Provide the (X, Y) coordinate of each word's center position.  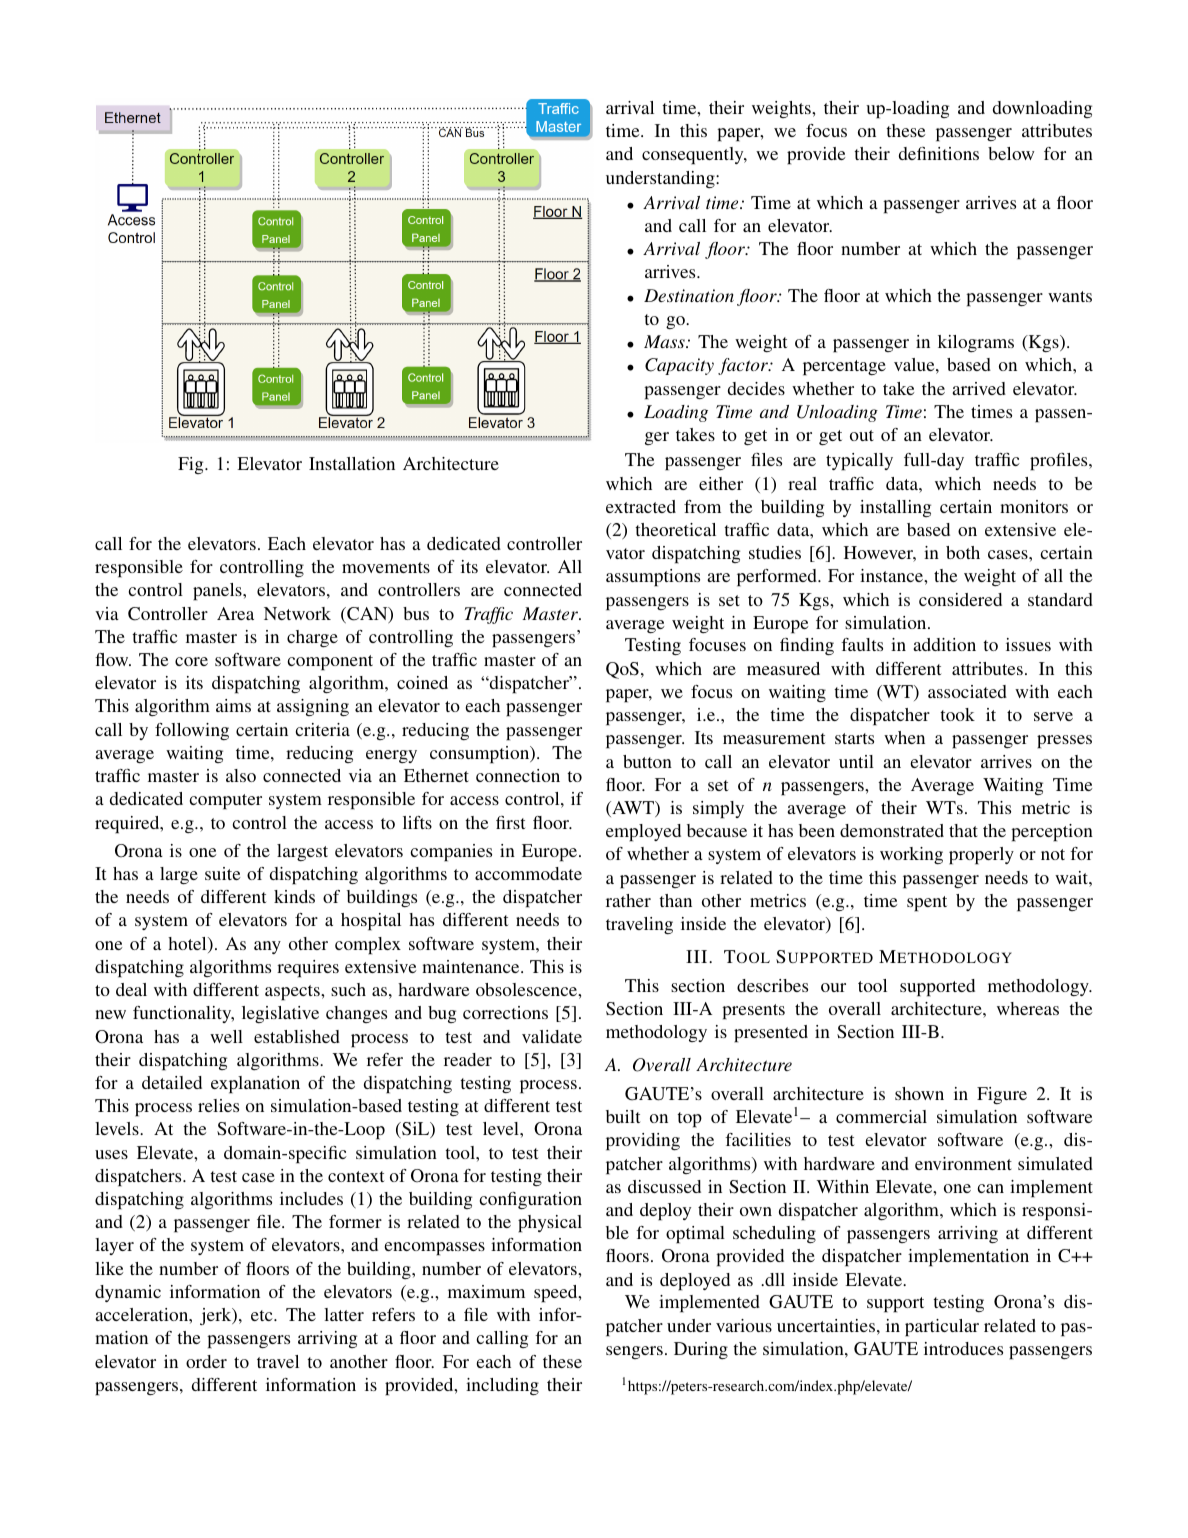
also (241, 775)
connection (518, 775)
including (502, 1386)
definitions (939, 153)
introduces (963, 1348)
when (904, 737)
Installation (352, 463)
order (206, 1361)
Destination (689, 295)
